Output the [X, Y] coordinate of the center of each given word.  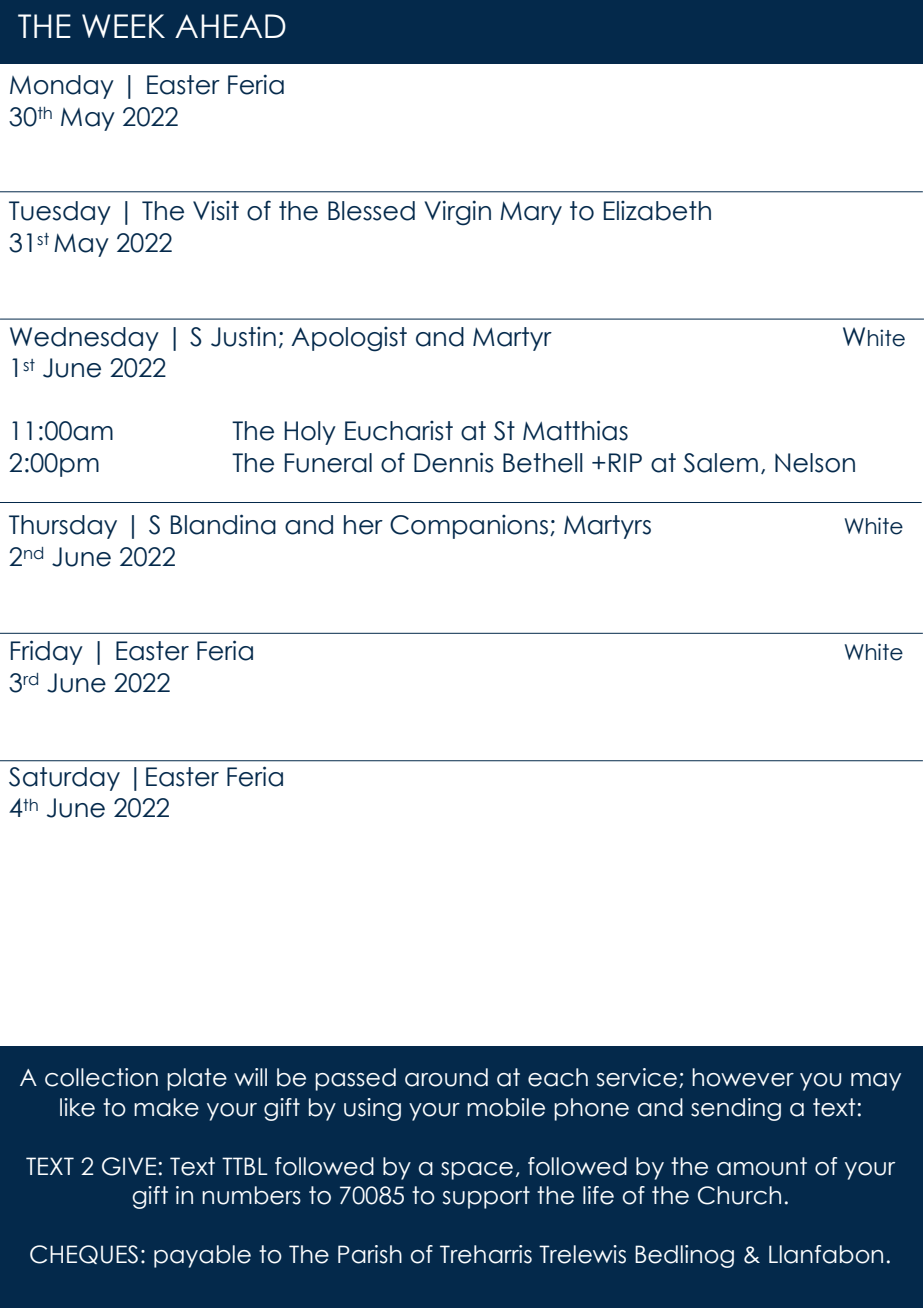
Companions [469, 527]
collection [101, 1077]
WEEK [123, 26]
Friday [47, 652]
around [446, 1077]
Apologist [349, 339]
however [743, 1077]
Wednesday [84, 339]
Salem [721, 463]
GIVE [129, 1166]
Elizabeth [657, 211]
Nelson [815, 463]
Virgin [458, 213]
